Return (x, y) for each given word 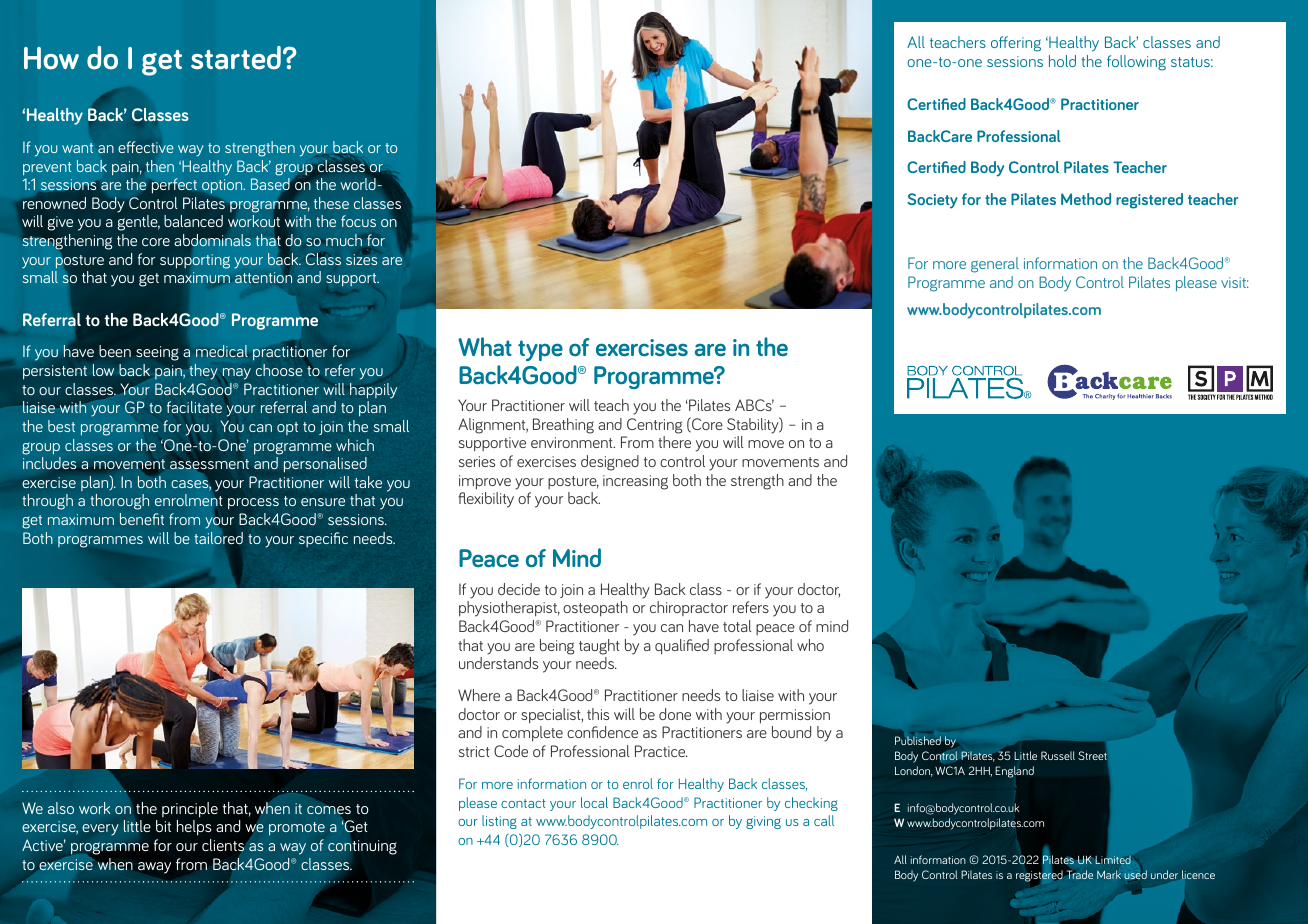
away (154, 868)
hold (1062, 61)
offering (1016, 44)
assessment (209, 464)
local (594, 802)
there (674, 442)
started (236, 58)
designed (610, 463)
